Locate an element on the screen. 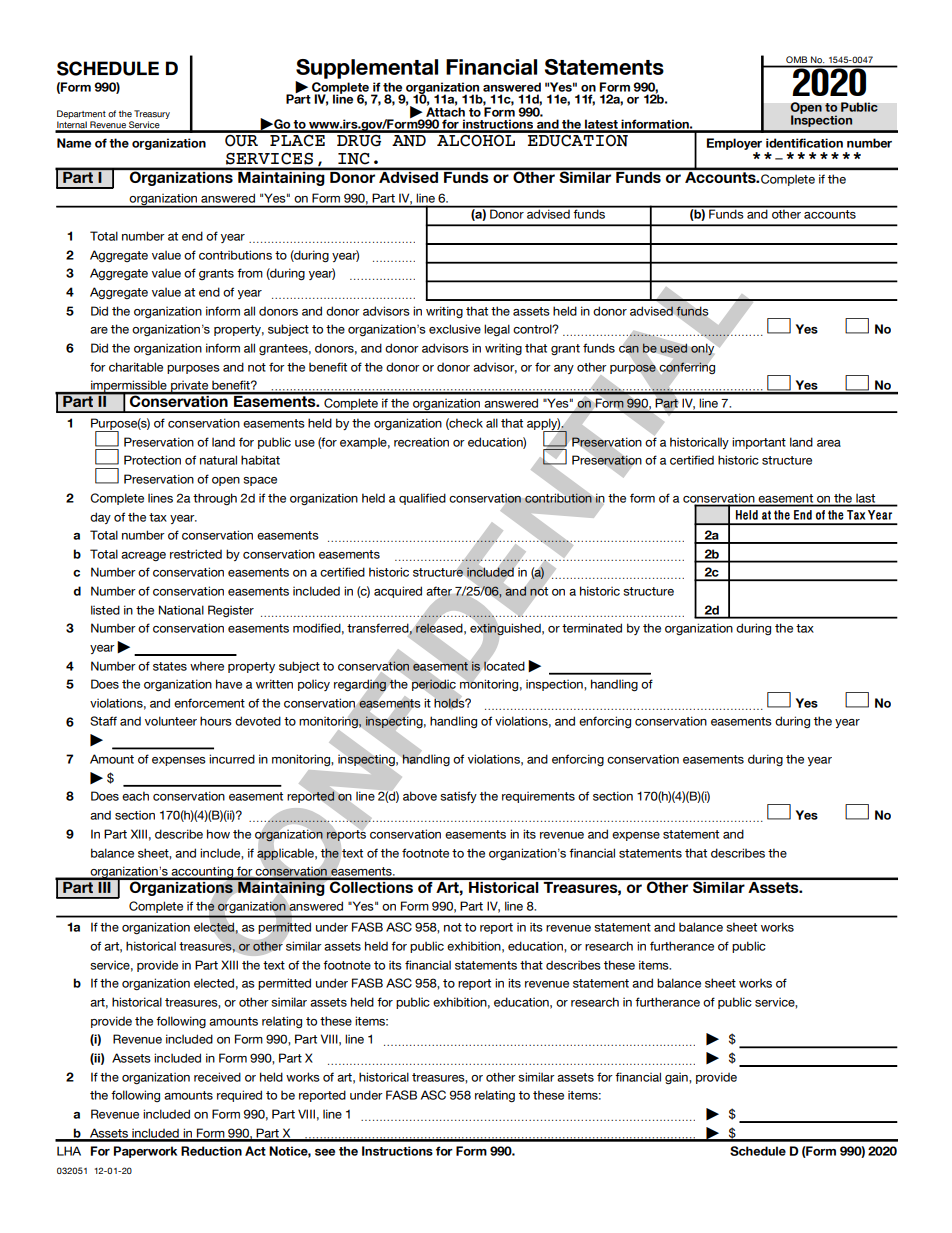 Image resolution: width=952 pixels, height=1233 pixels. Employer is located at coordinates (734, 144).
